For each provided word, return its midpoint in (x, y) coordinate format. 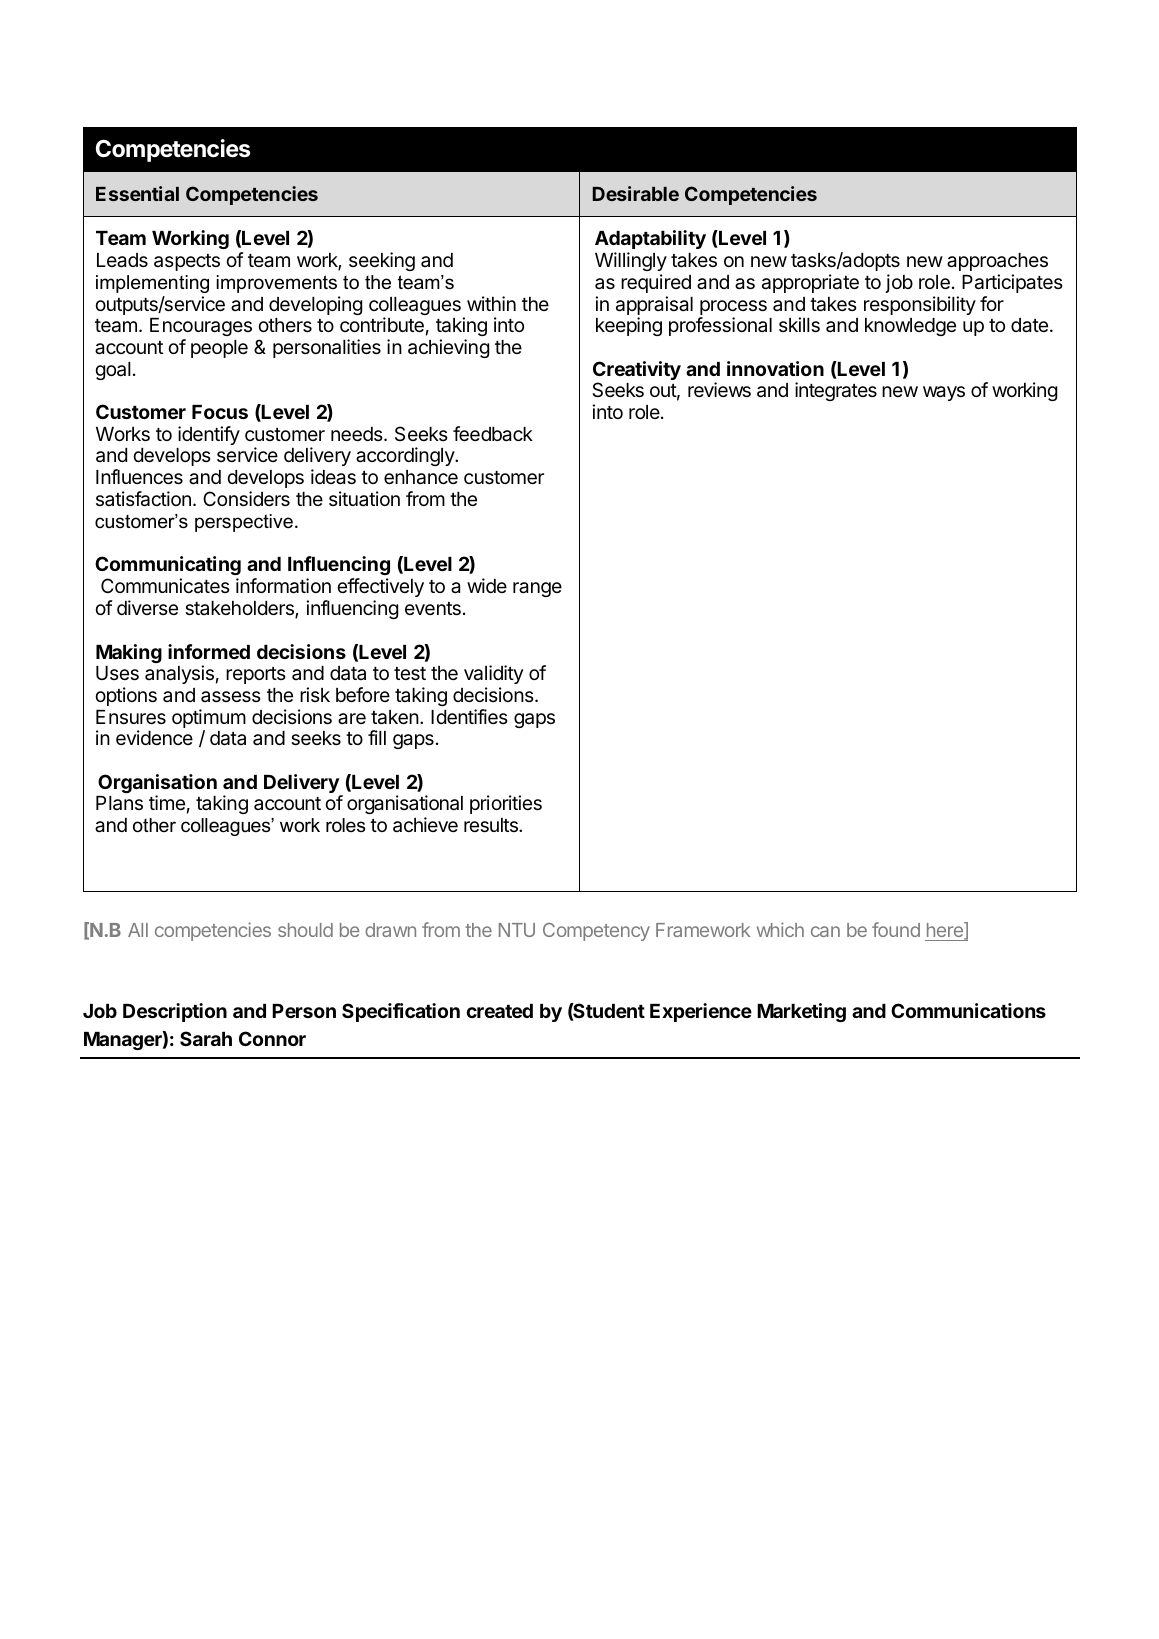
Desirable (636, 193)
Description (175, 1012)
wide (487, 585)
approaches (997, 262)
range (537, 589)
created (500, 1011)
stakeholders (240, 609)
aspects (187, 262)
